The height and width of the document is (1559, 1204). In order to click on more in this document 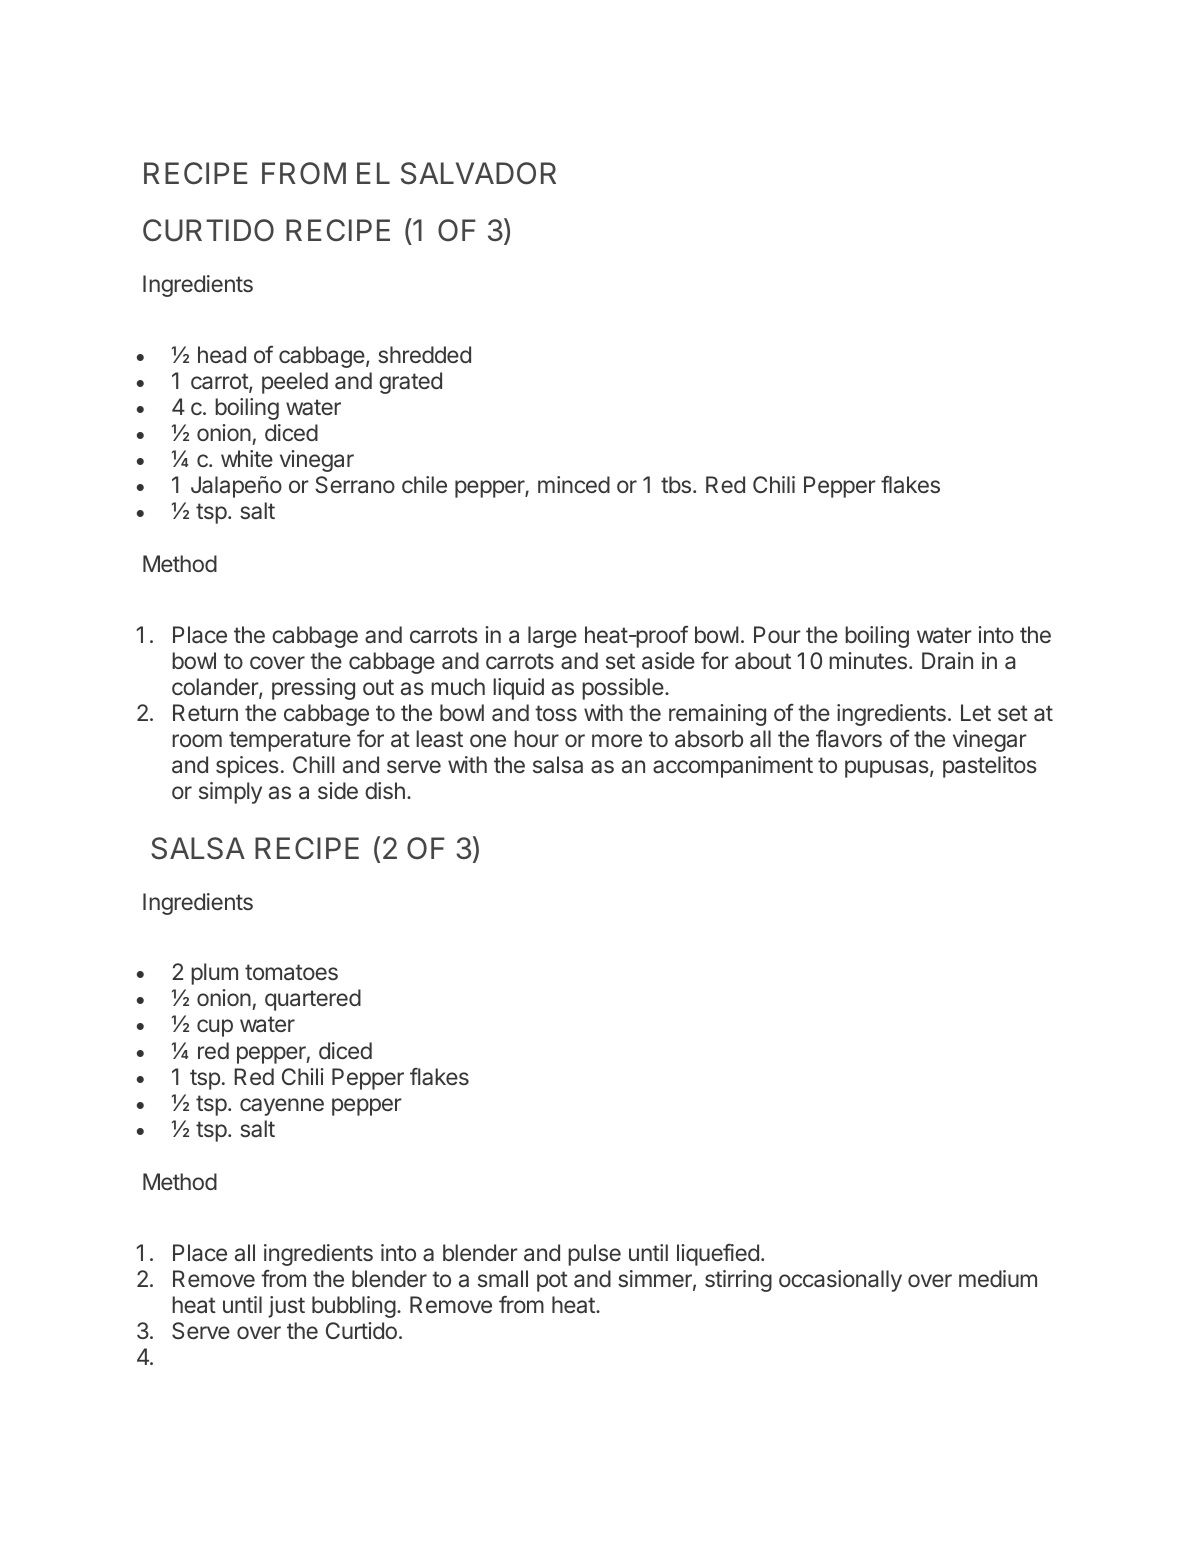, I will do `click(617, 740)`.
